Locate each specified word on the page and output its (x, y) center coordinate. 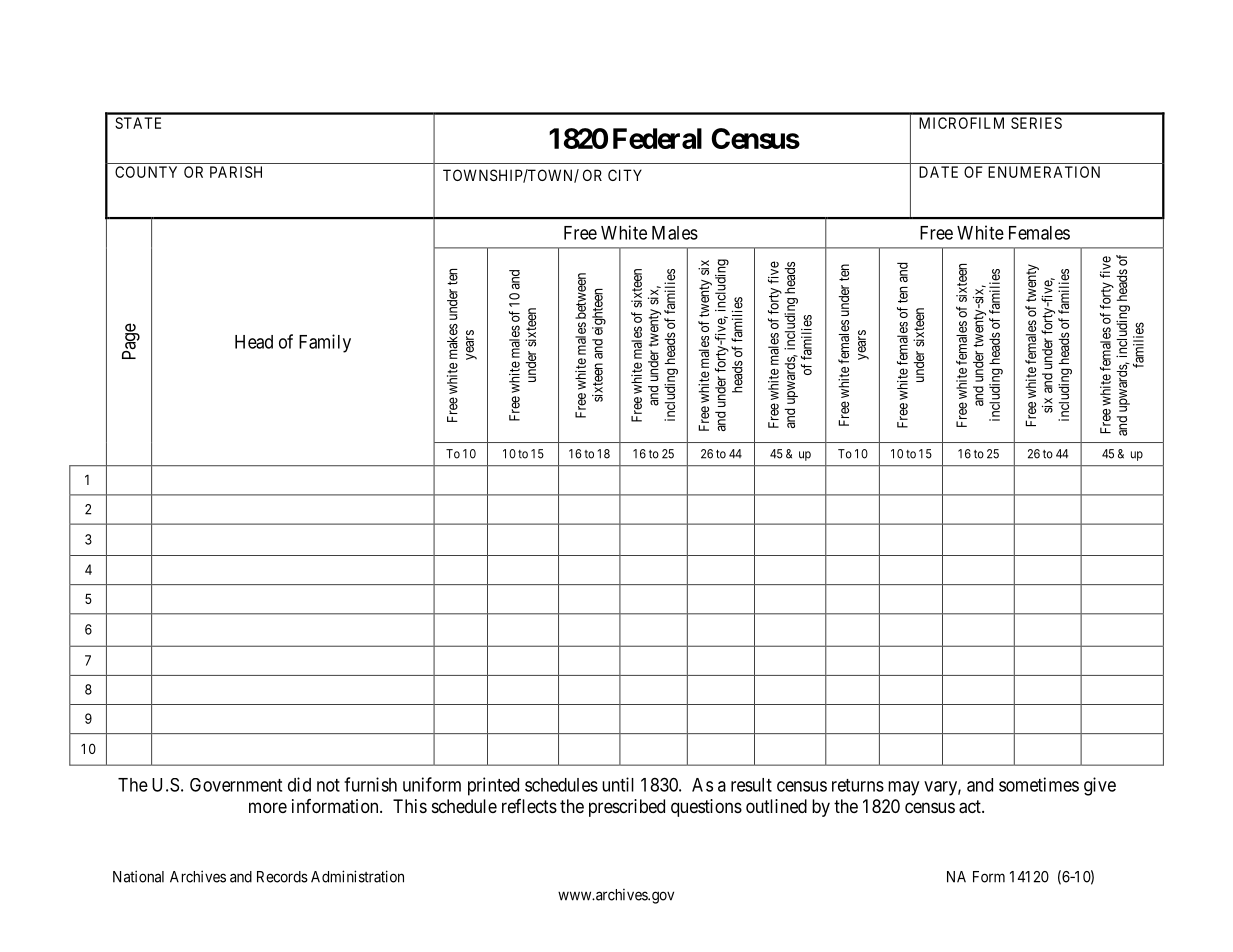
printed (493, 786)
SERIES (1036, 123)
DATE (938, 172)
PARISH (236, 172)
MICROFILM (961, 123)
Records (282, 877)
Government (236, 785)
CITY (625, 175)
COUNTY (146, 172)
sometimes (1039, 784)
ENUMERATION (1044, 172)
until (618, 784)
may (903, 788)
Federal (657, 138)
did (299, 784)
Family (325, 343)
